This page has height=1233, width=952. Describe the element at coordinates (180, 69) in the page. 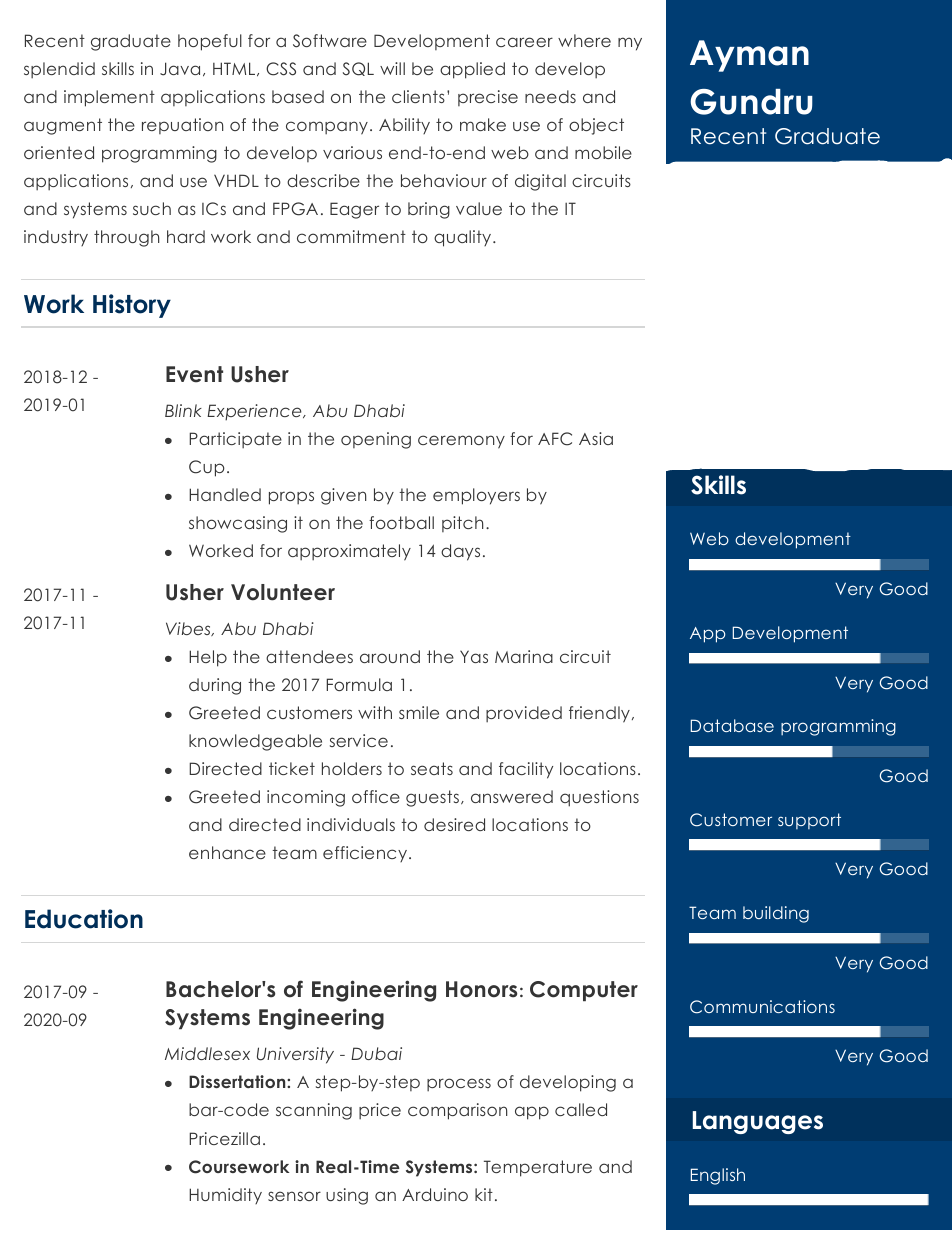

I see `Java` at that location.
